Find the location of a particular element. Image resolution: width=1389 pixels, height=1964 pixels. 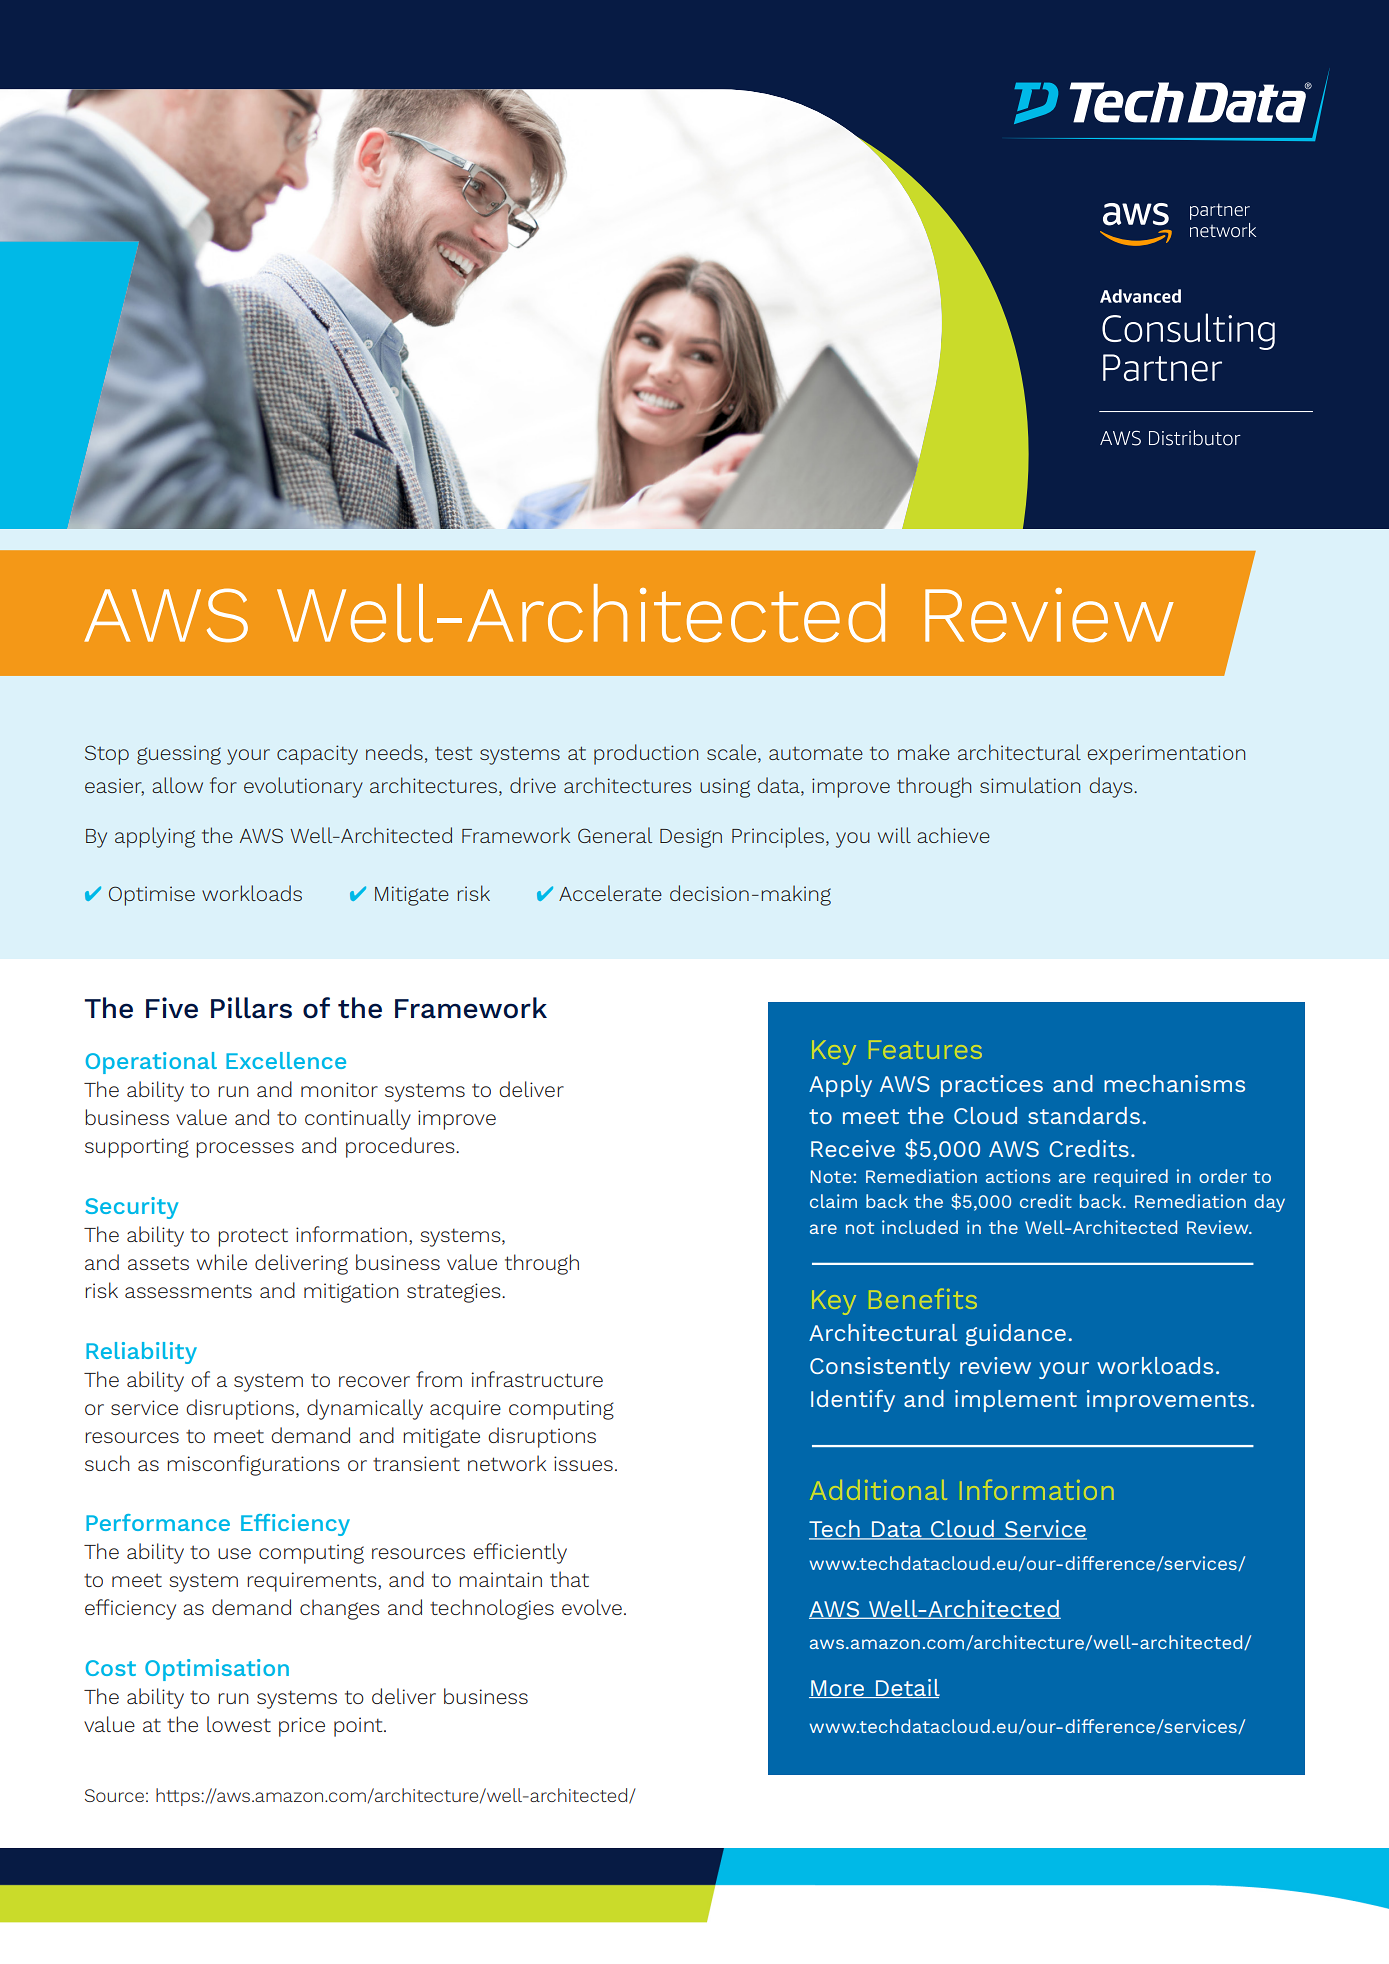

claim is located at coordinates (833, 1201).
